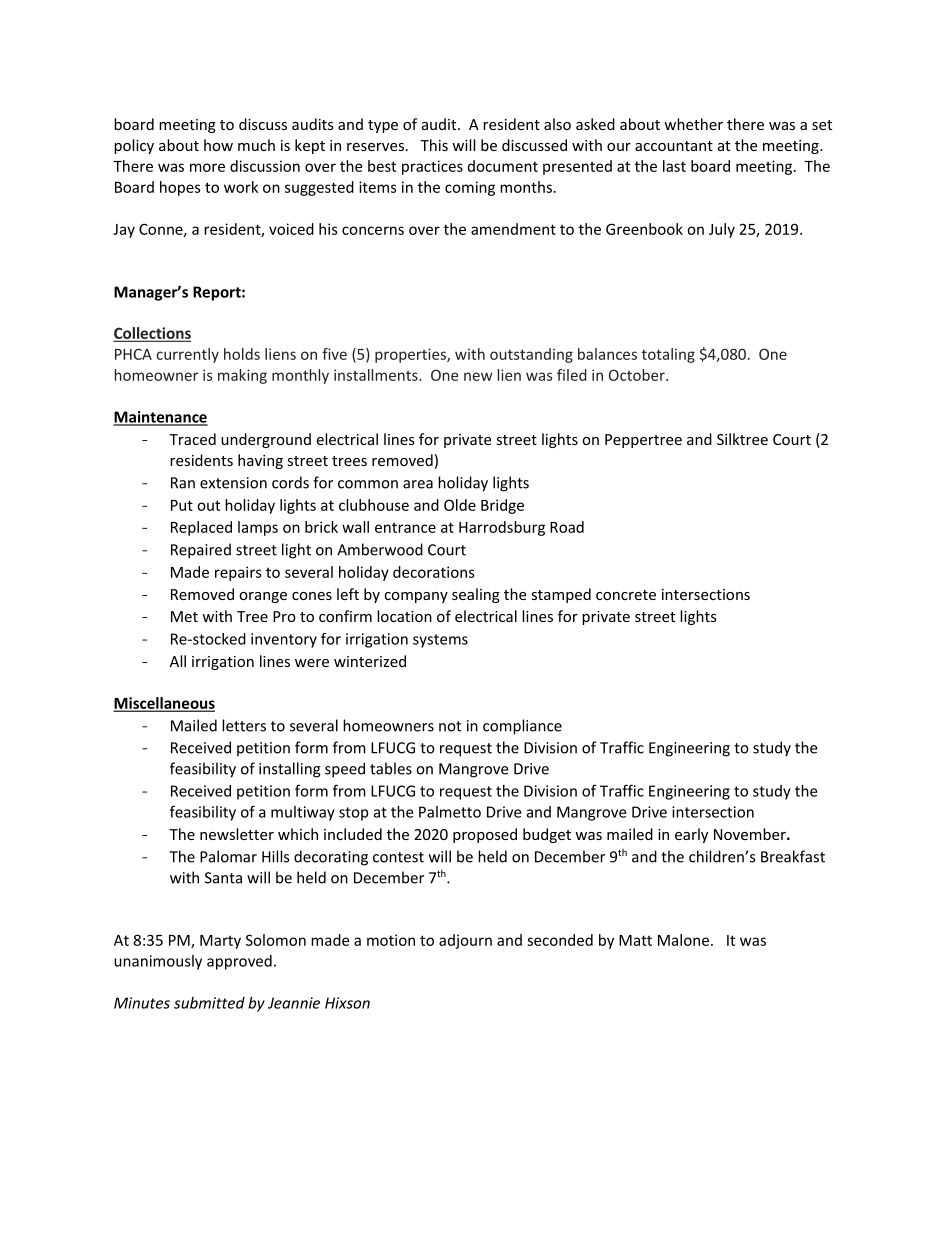  I want to click on October, so click(638, 375).
